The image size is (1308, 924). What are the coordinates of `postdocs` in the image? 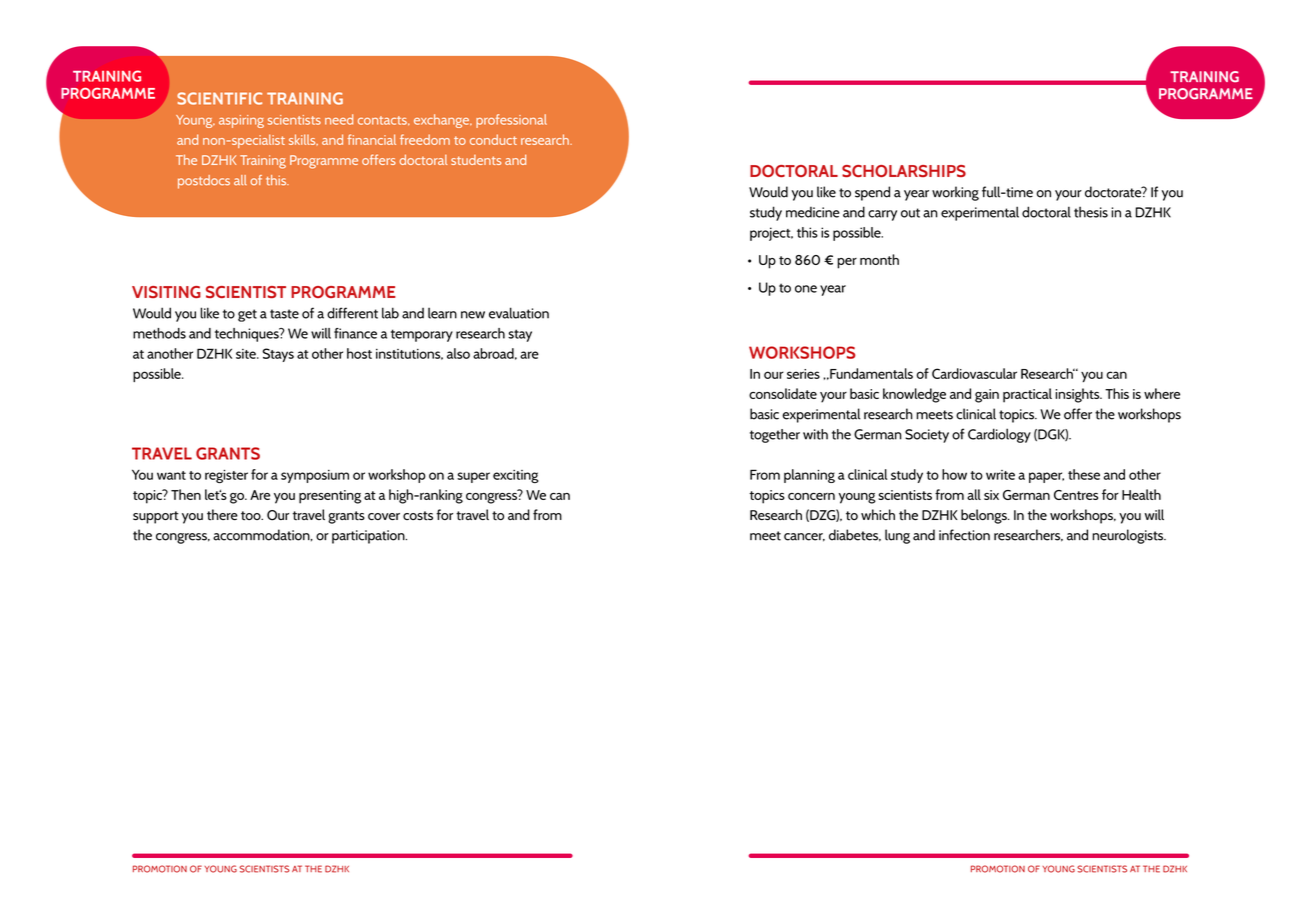 It's located at (204, 182).
